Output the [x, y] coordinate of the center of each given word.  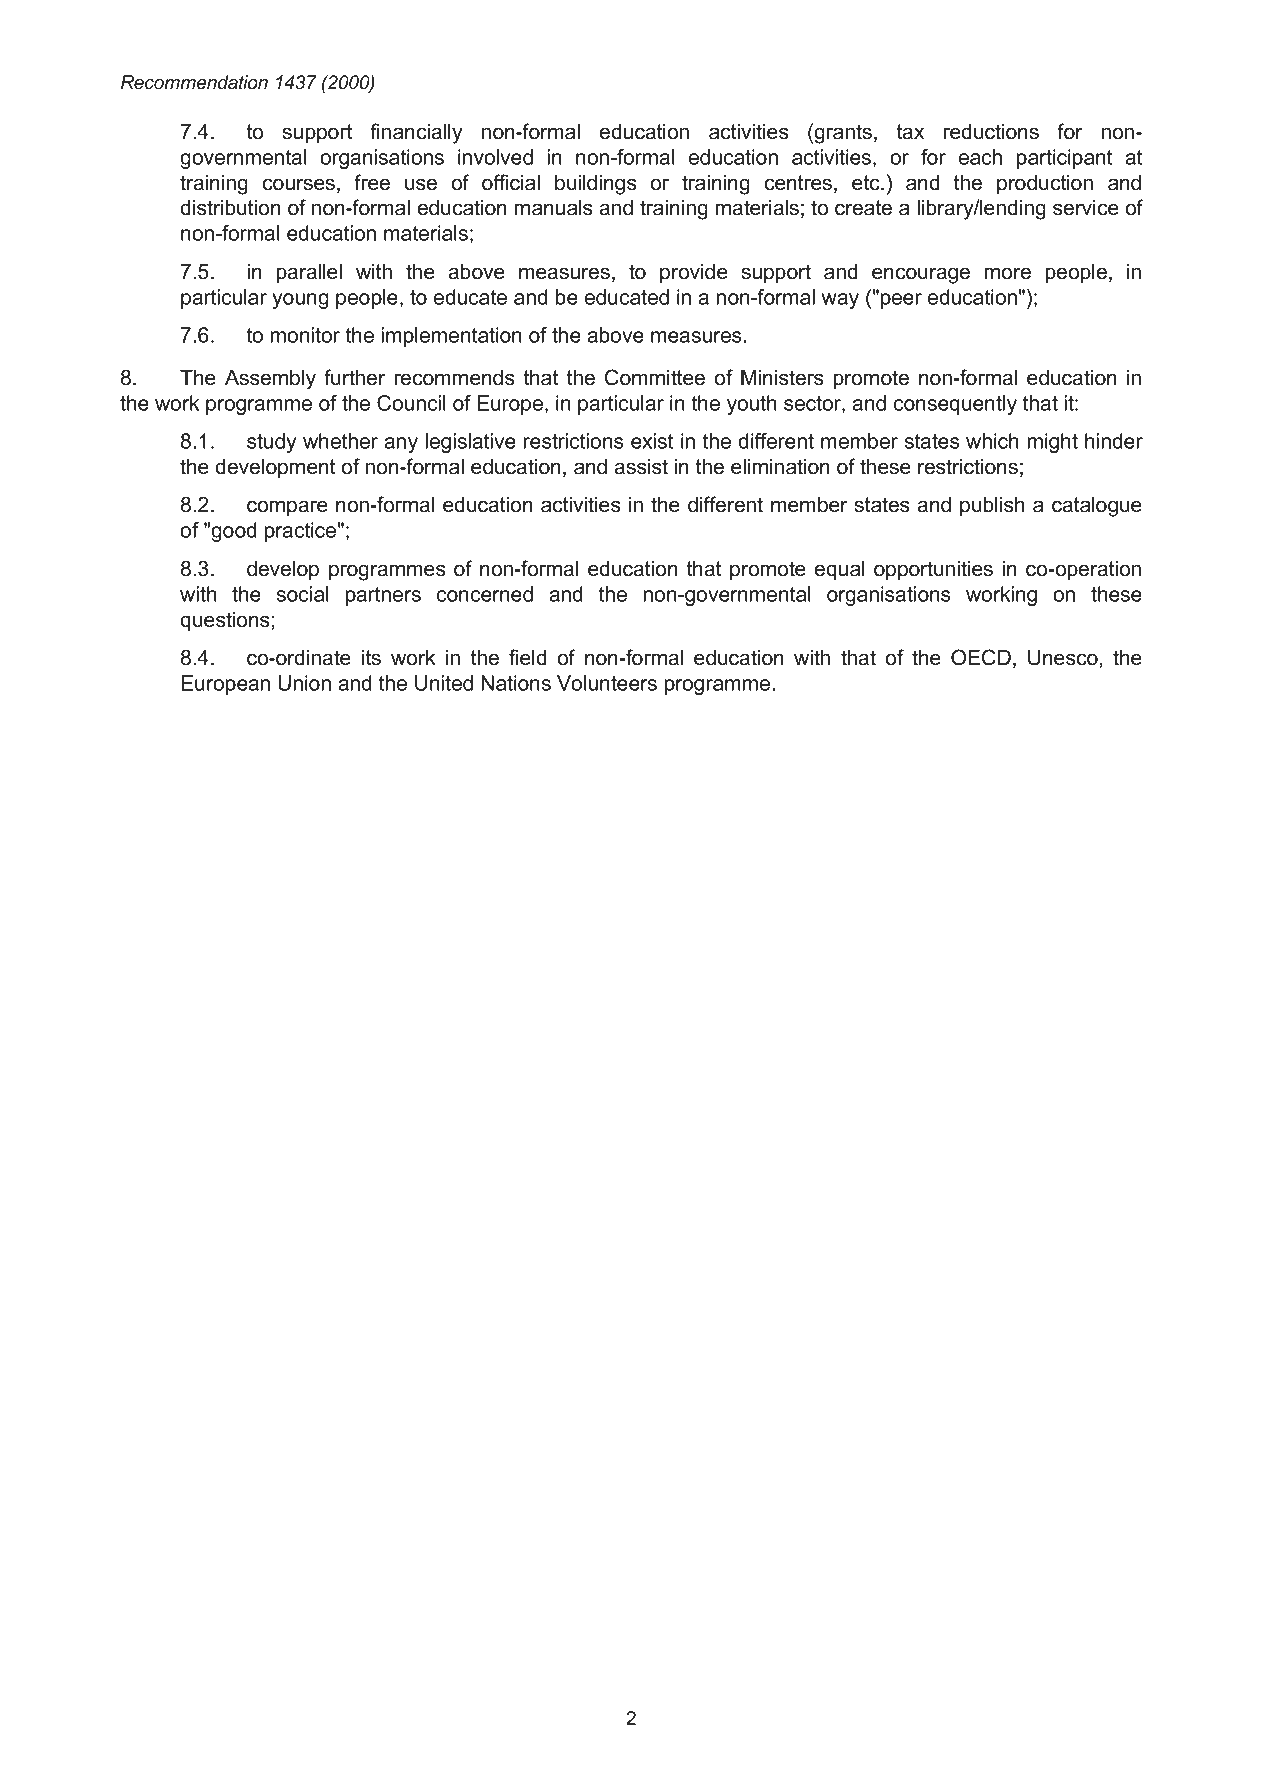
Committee [655, 377]
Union [304, 683]
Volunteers [607, 683]
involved [495, 157]
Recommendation [194, 82]
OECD [981, 657]
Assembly [270, 380]
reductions [991, 132]
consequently [955, 405]
